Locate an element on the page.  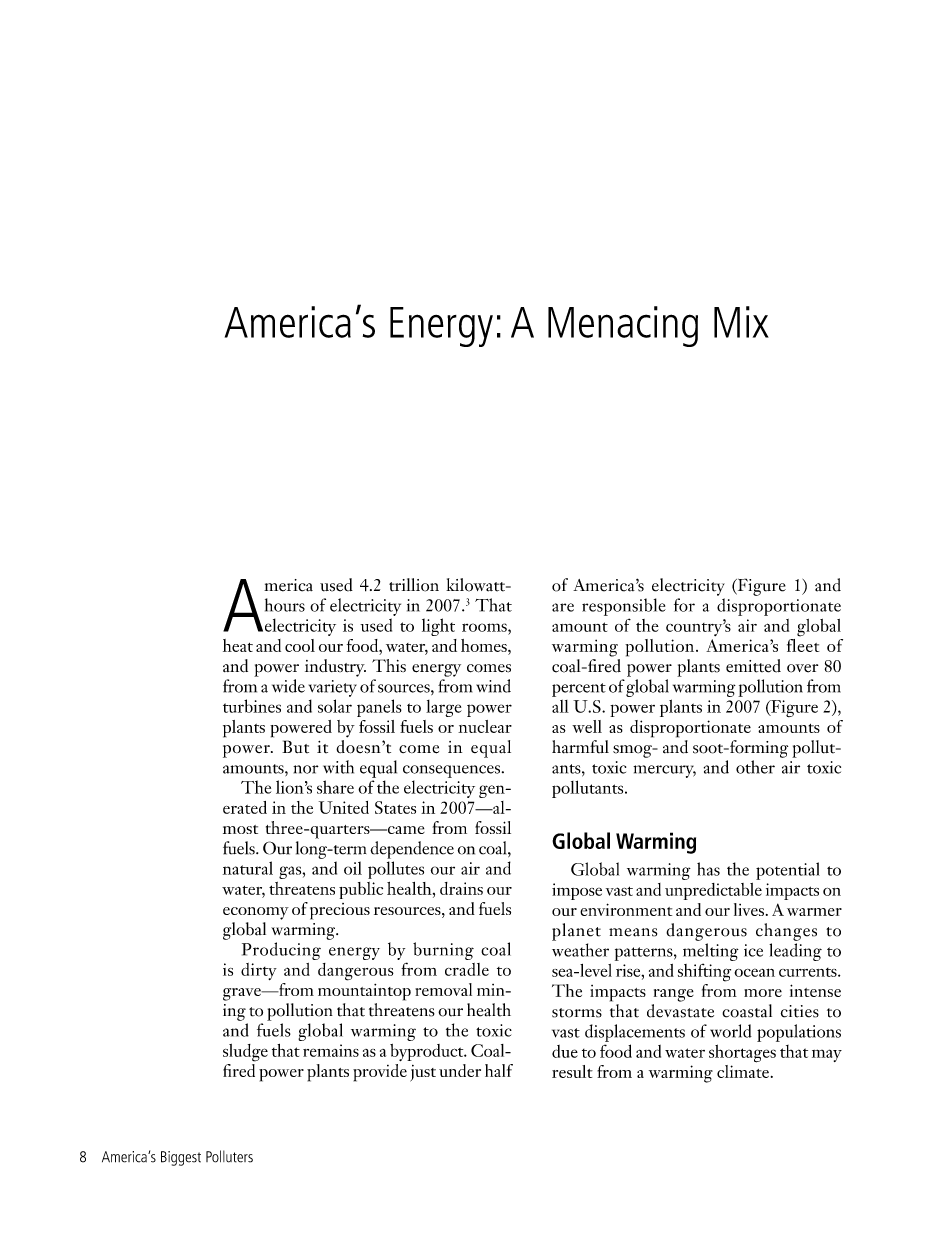
ice is located at coordinates (753, 950).
